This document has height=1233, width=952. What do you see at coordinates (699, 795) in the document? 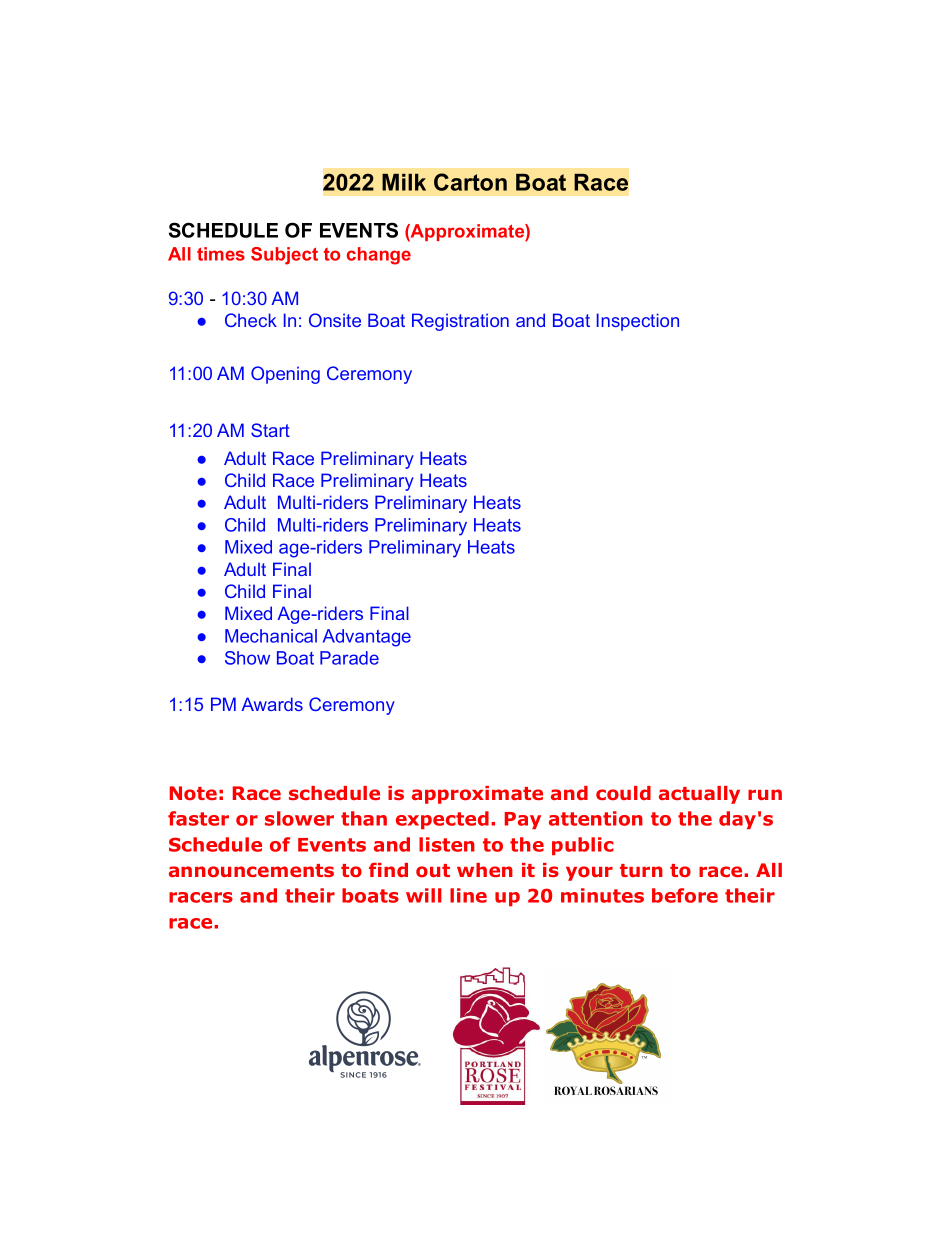
I see `actually` at bounding box center [699, 795].
